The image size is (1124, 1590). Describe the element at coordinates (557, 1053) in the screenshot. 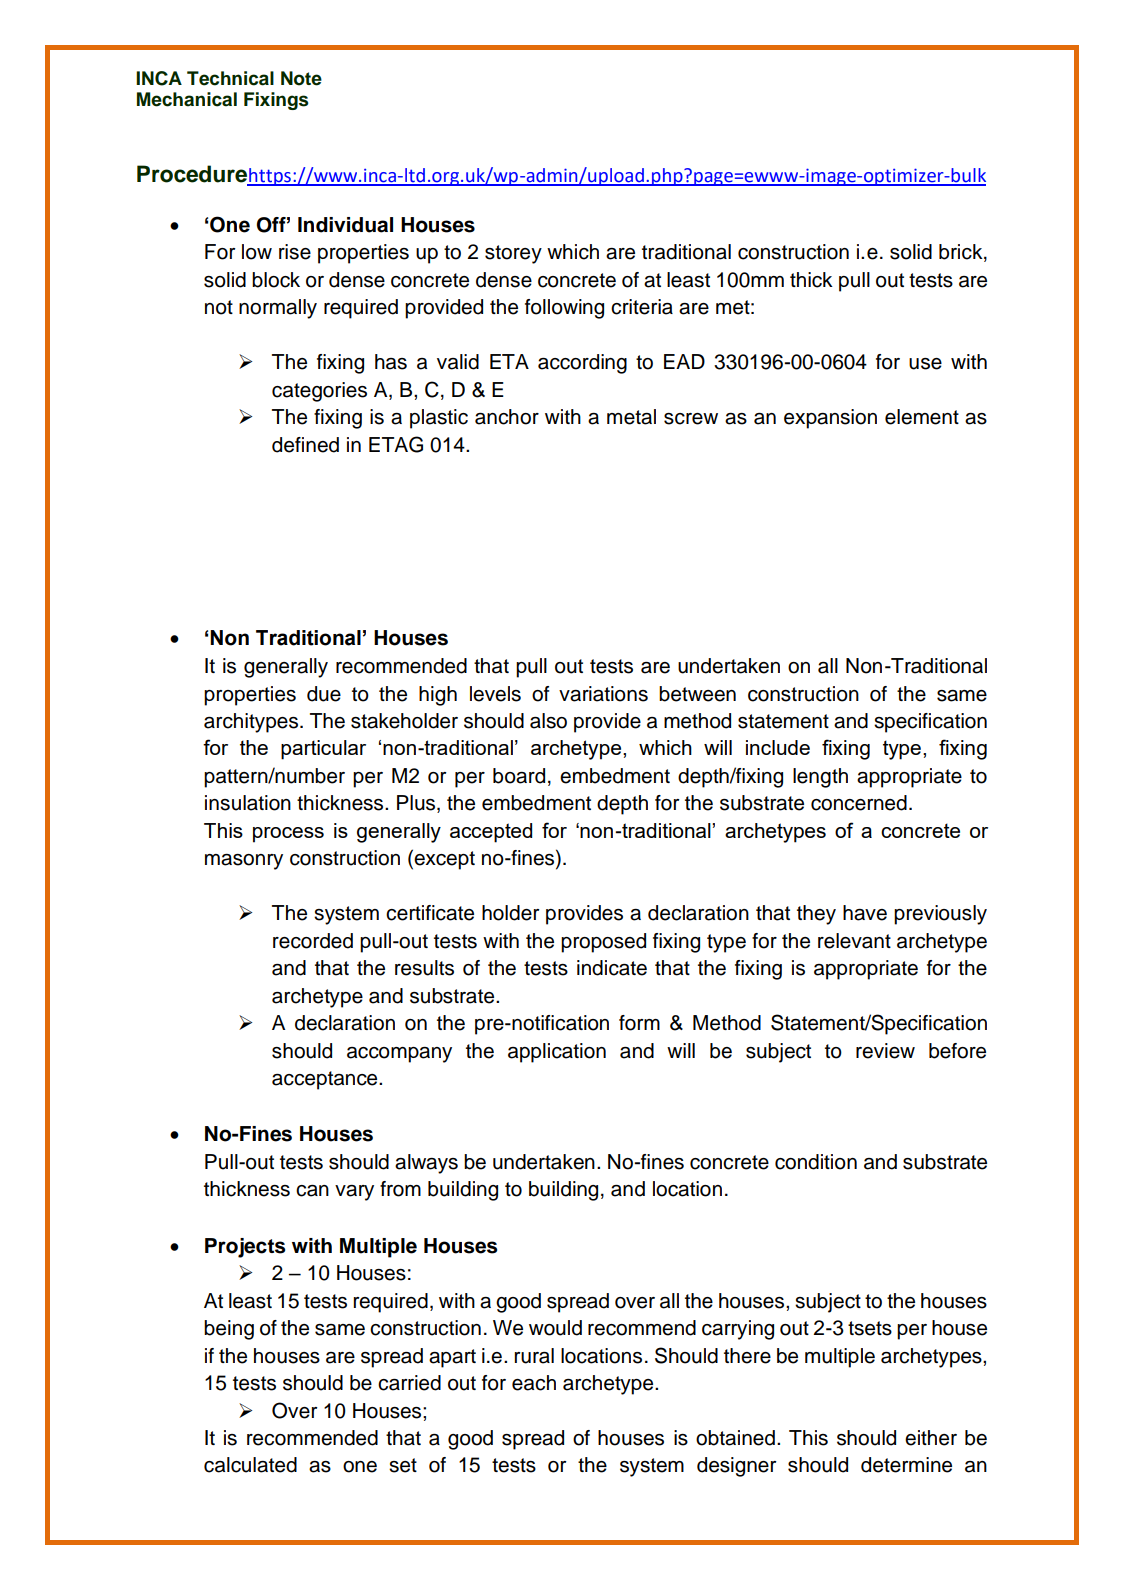

I see `application` at that location.
